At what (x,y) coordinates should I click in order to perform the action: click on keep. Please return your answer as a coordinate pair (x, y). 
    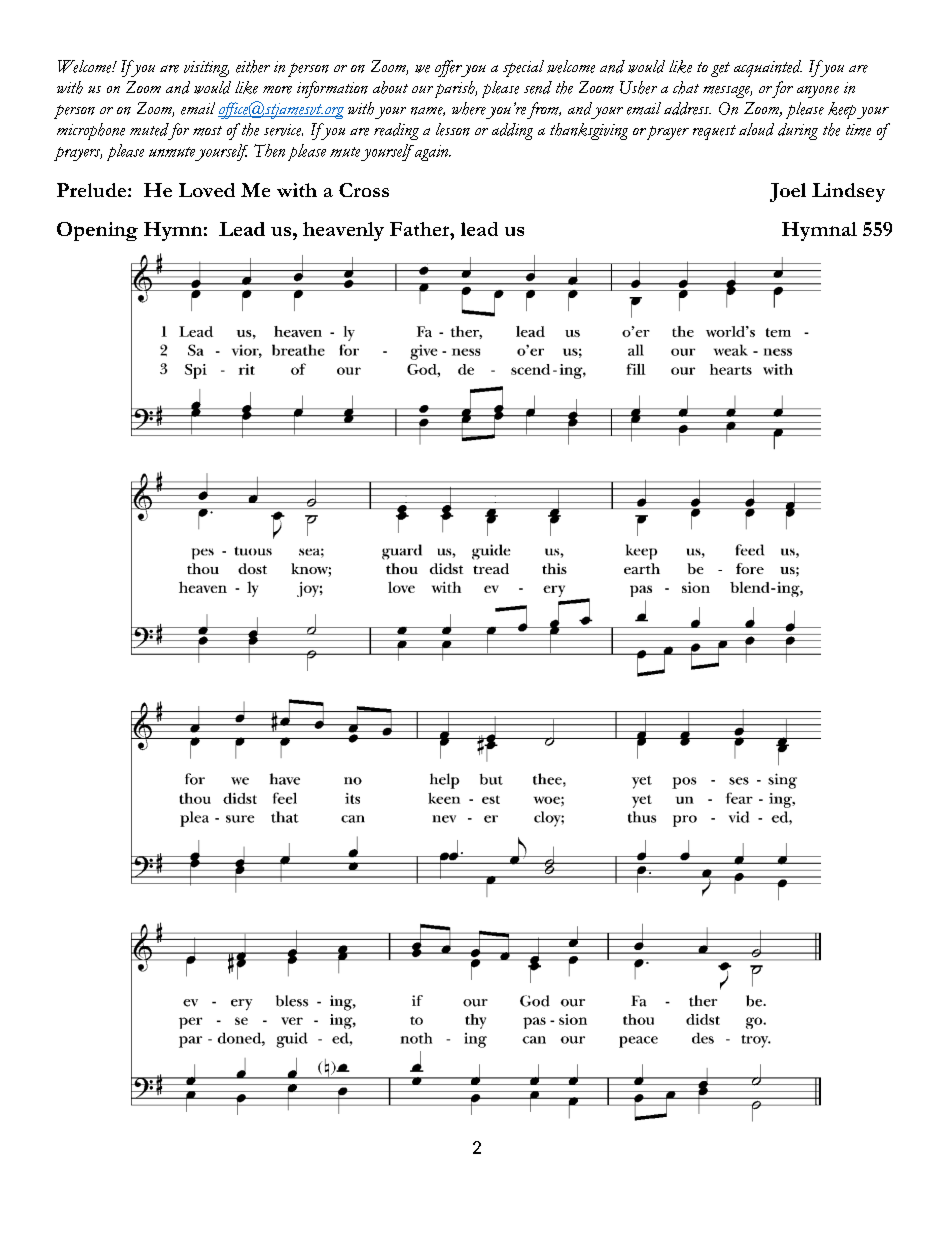
    Looking at the image, I should click on (842, 110).
